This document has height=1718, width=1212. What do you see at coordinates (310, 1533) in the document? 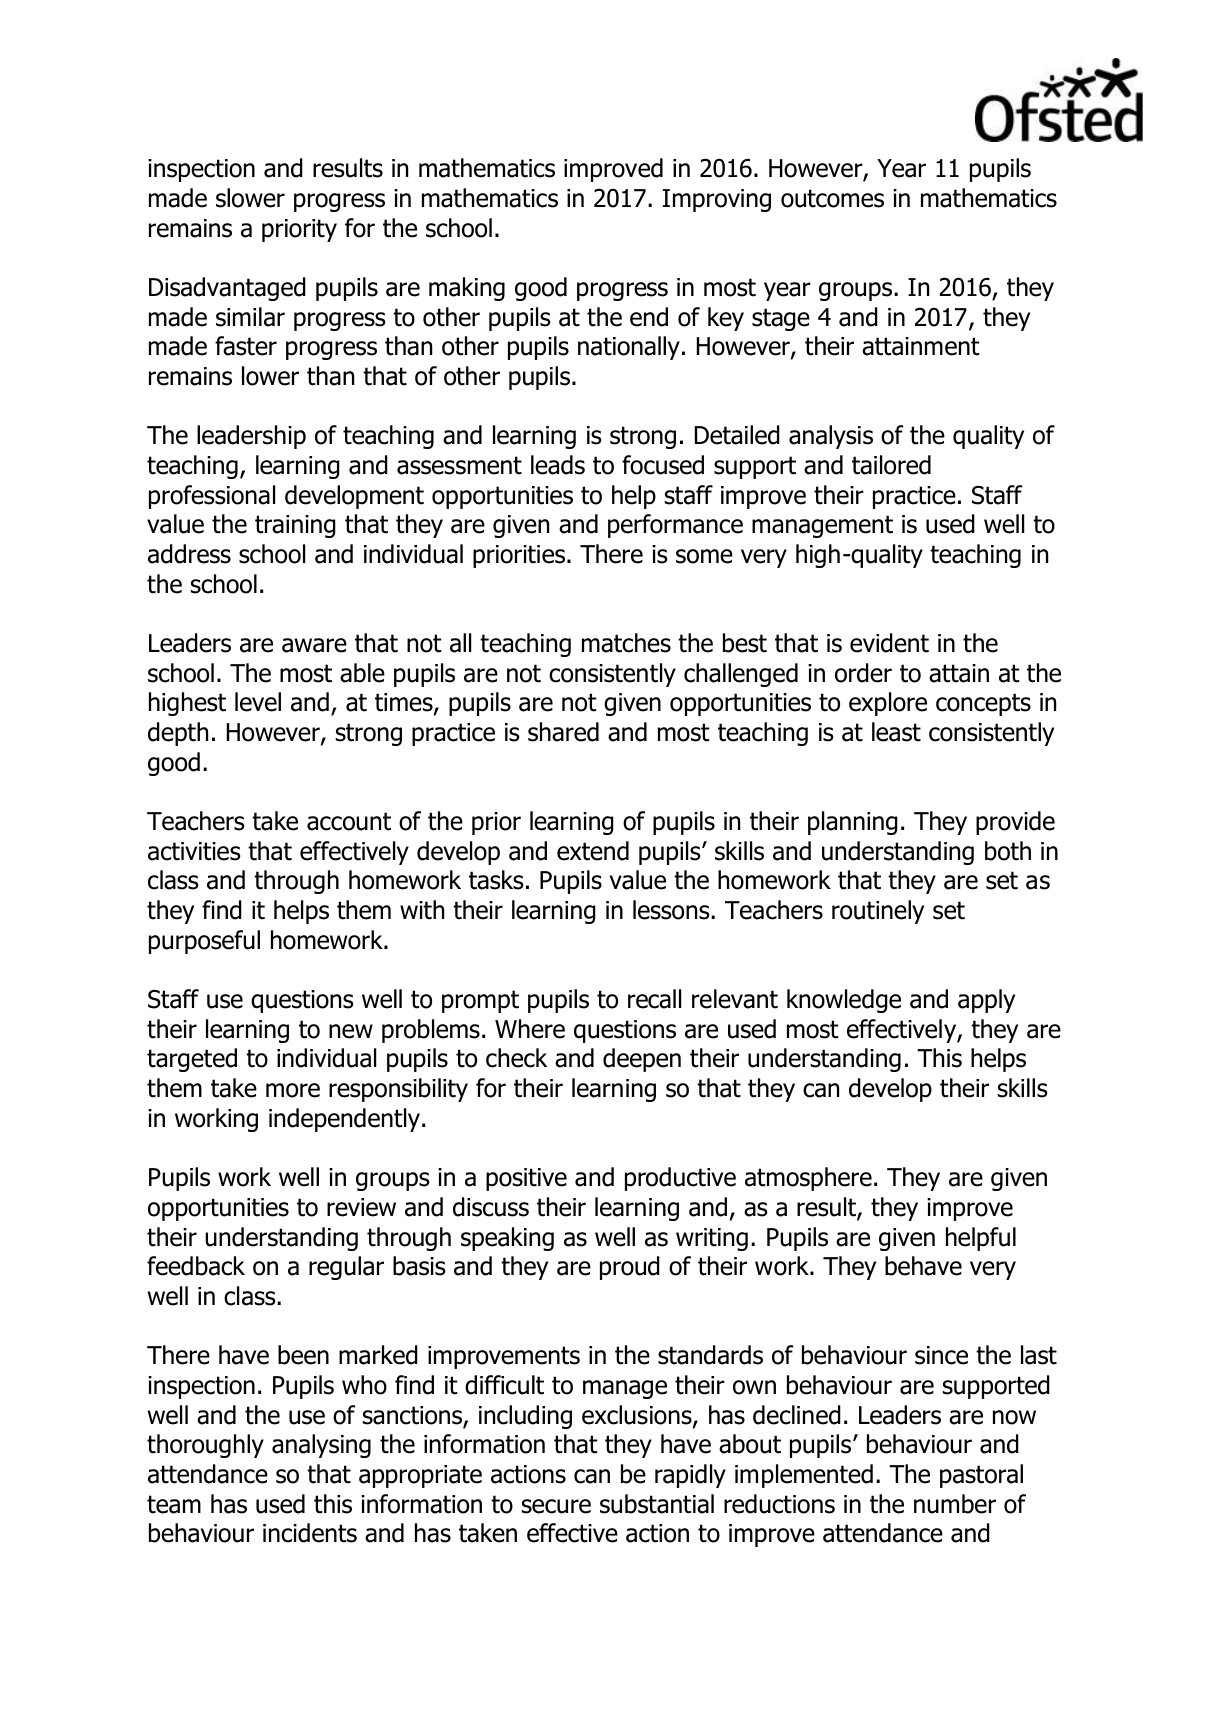
I see `incidents` at bounding box center [310, 1533].
